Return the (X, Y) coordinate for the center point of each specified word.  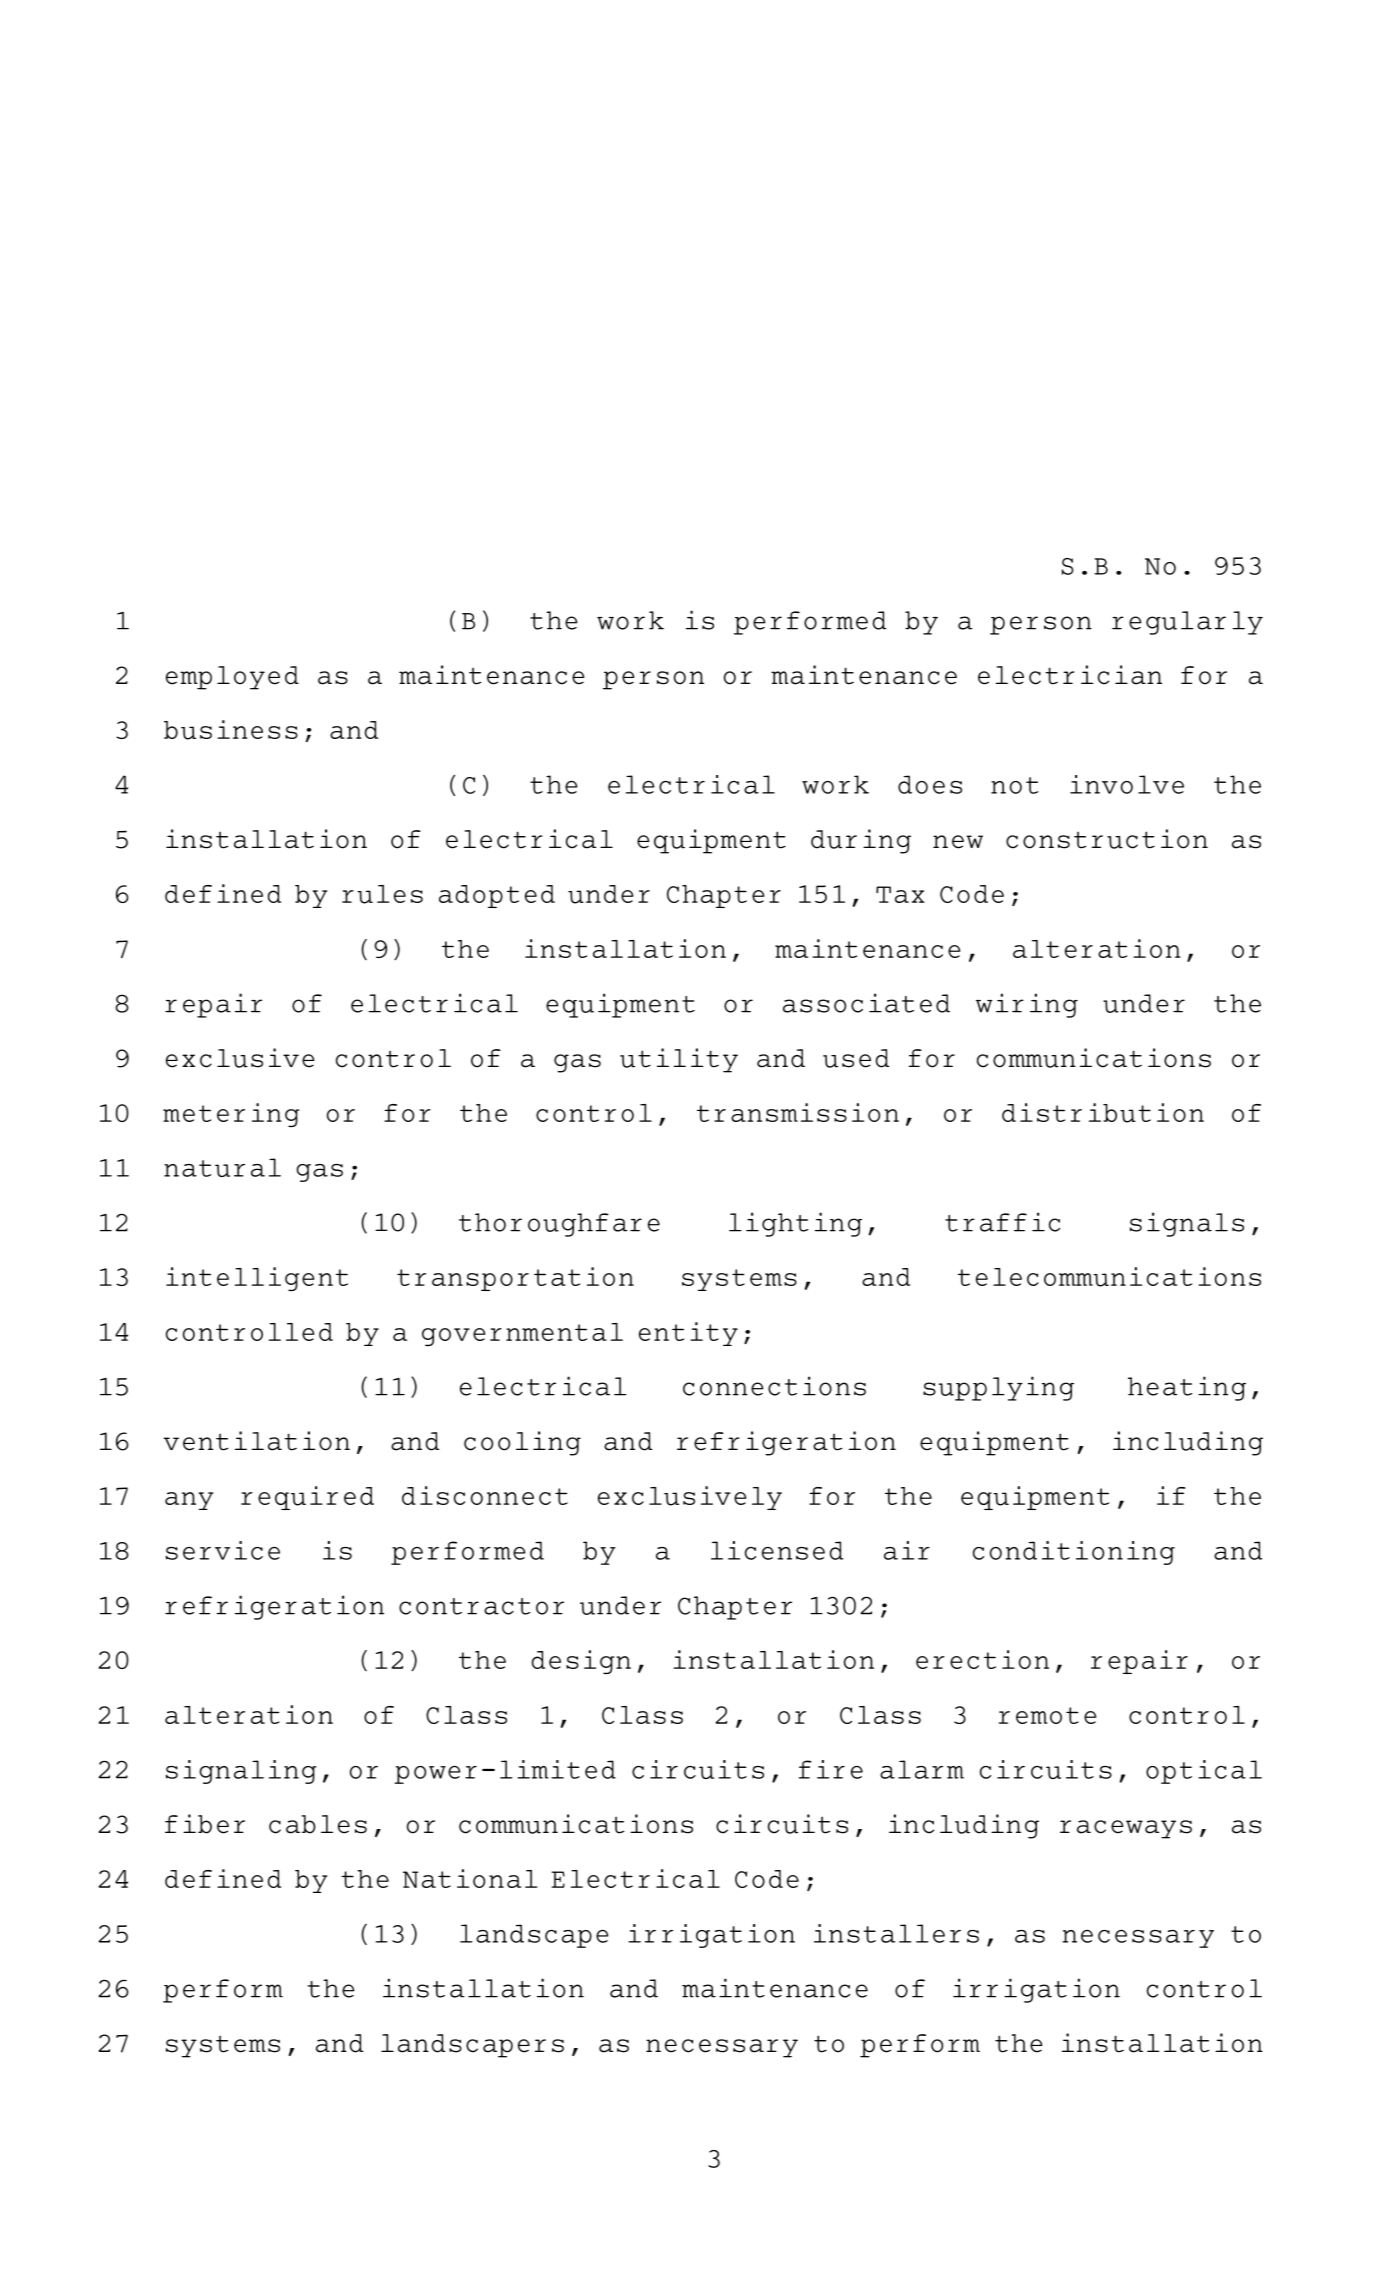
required (307, 1498)
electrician (1070, 675)
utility (679, 1060)
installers (896, 1933)
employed (232, 678)
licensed (777, 1550)
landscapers (472, 2046)
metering (231, 1115)
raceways (1126, 1829)
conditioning (1074, 1553)
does (930, 784)
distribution (1103, 1113)
